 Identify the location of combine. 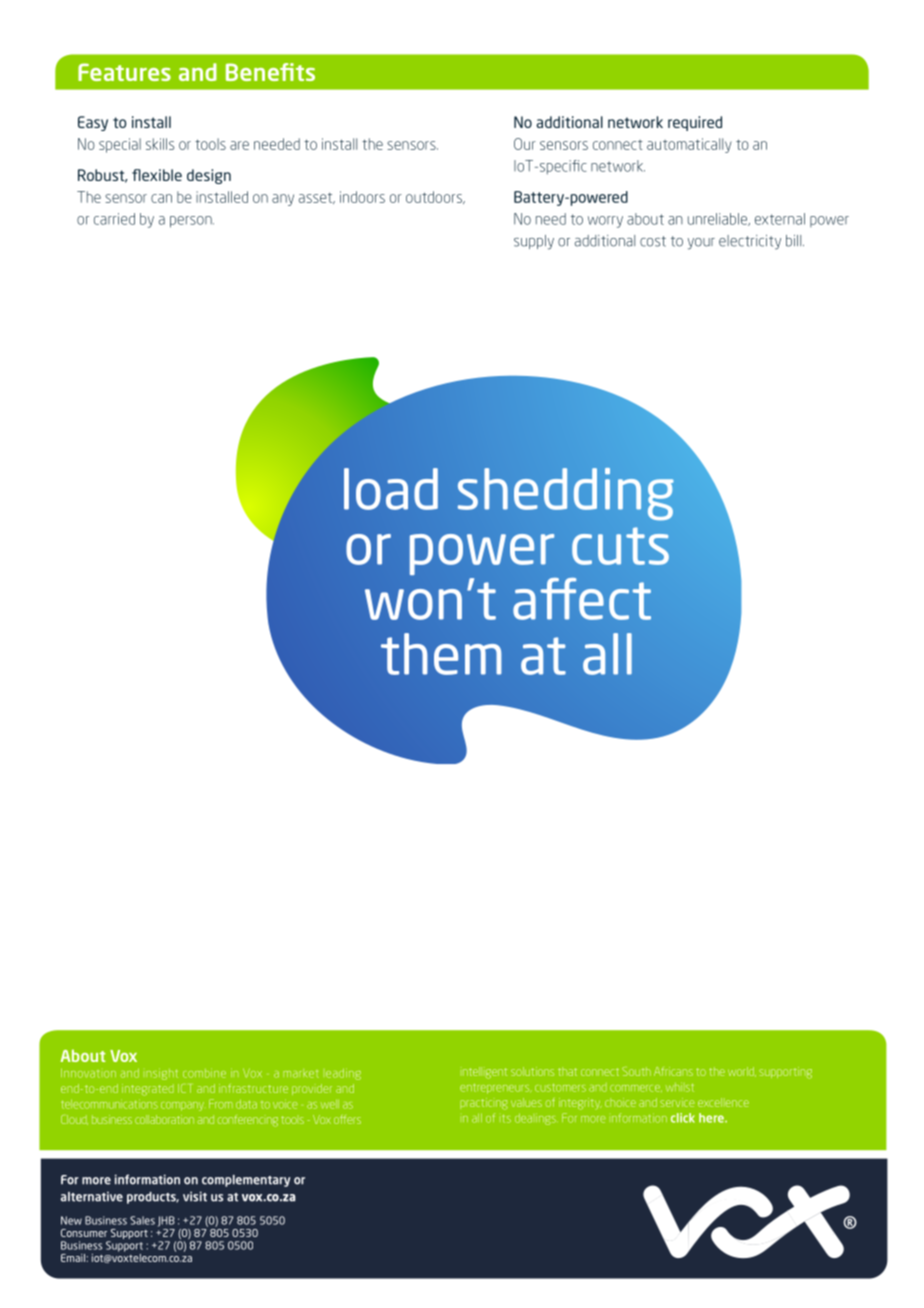
(204, 1073).
